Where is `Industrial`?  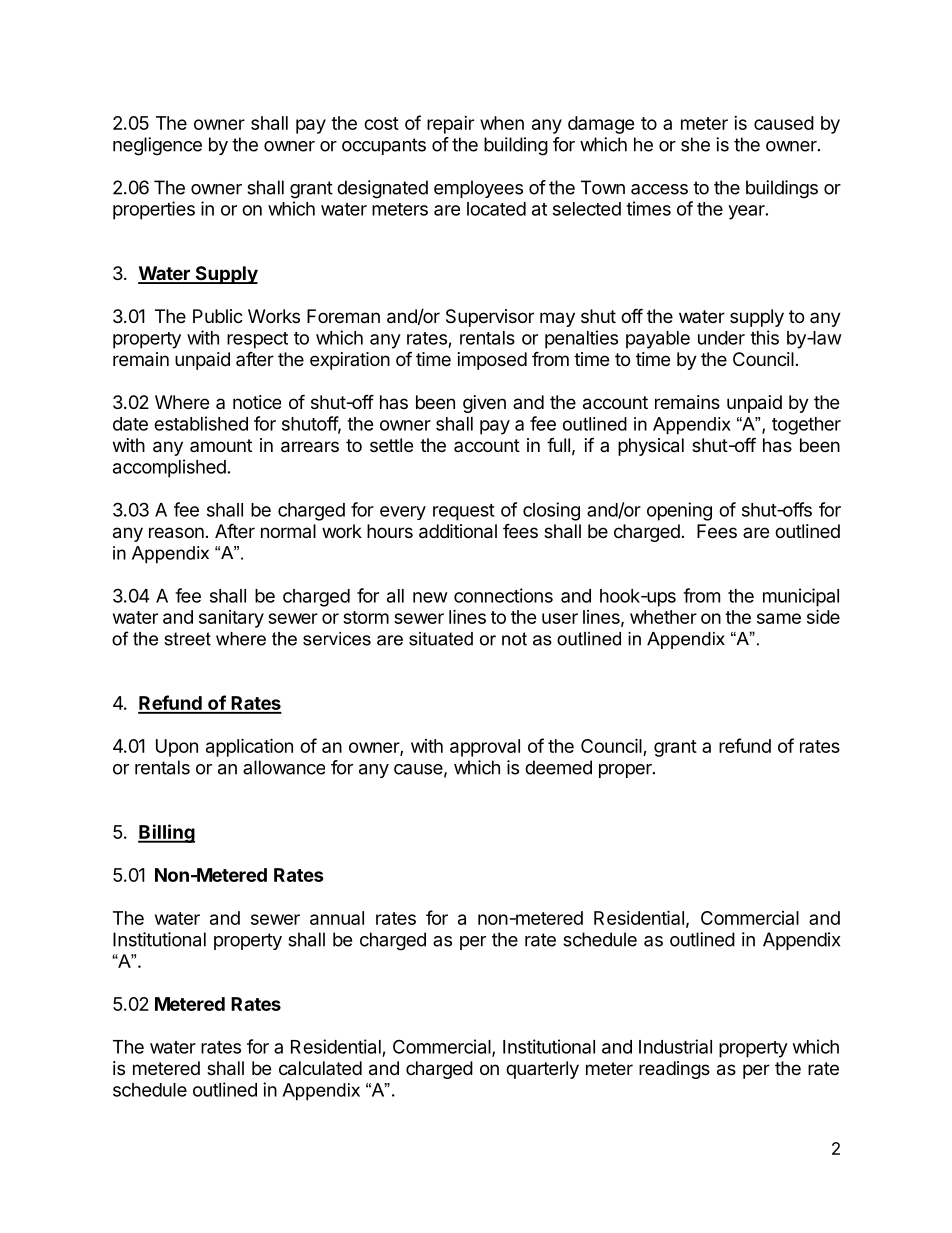 Industrial is located at coordinates (675, 1046).
